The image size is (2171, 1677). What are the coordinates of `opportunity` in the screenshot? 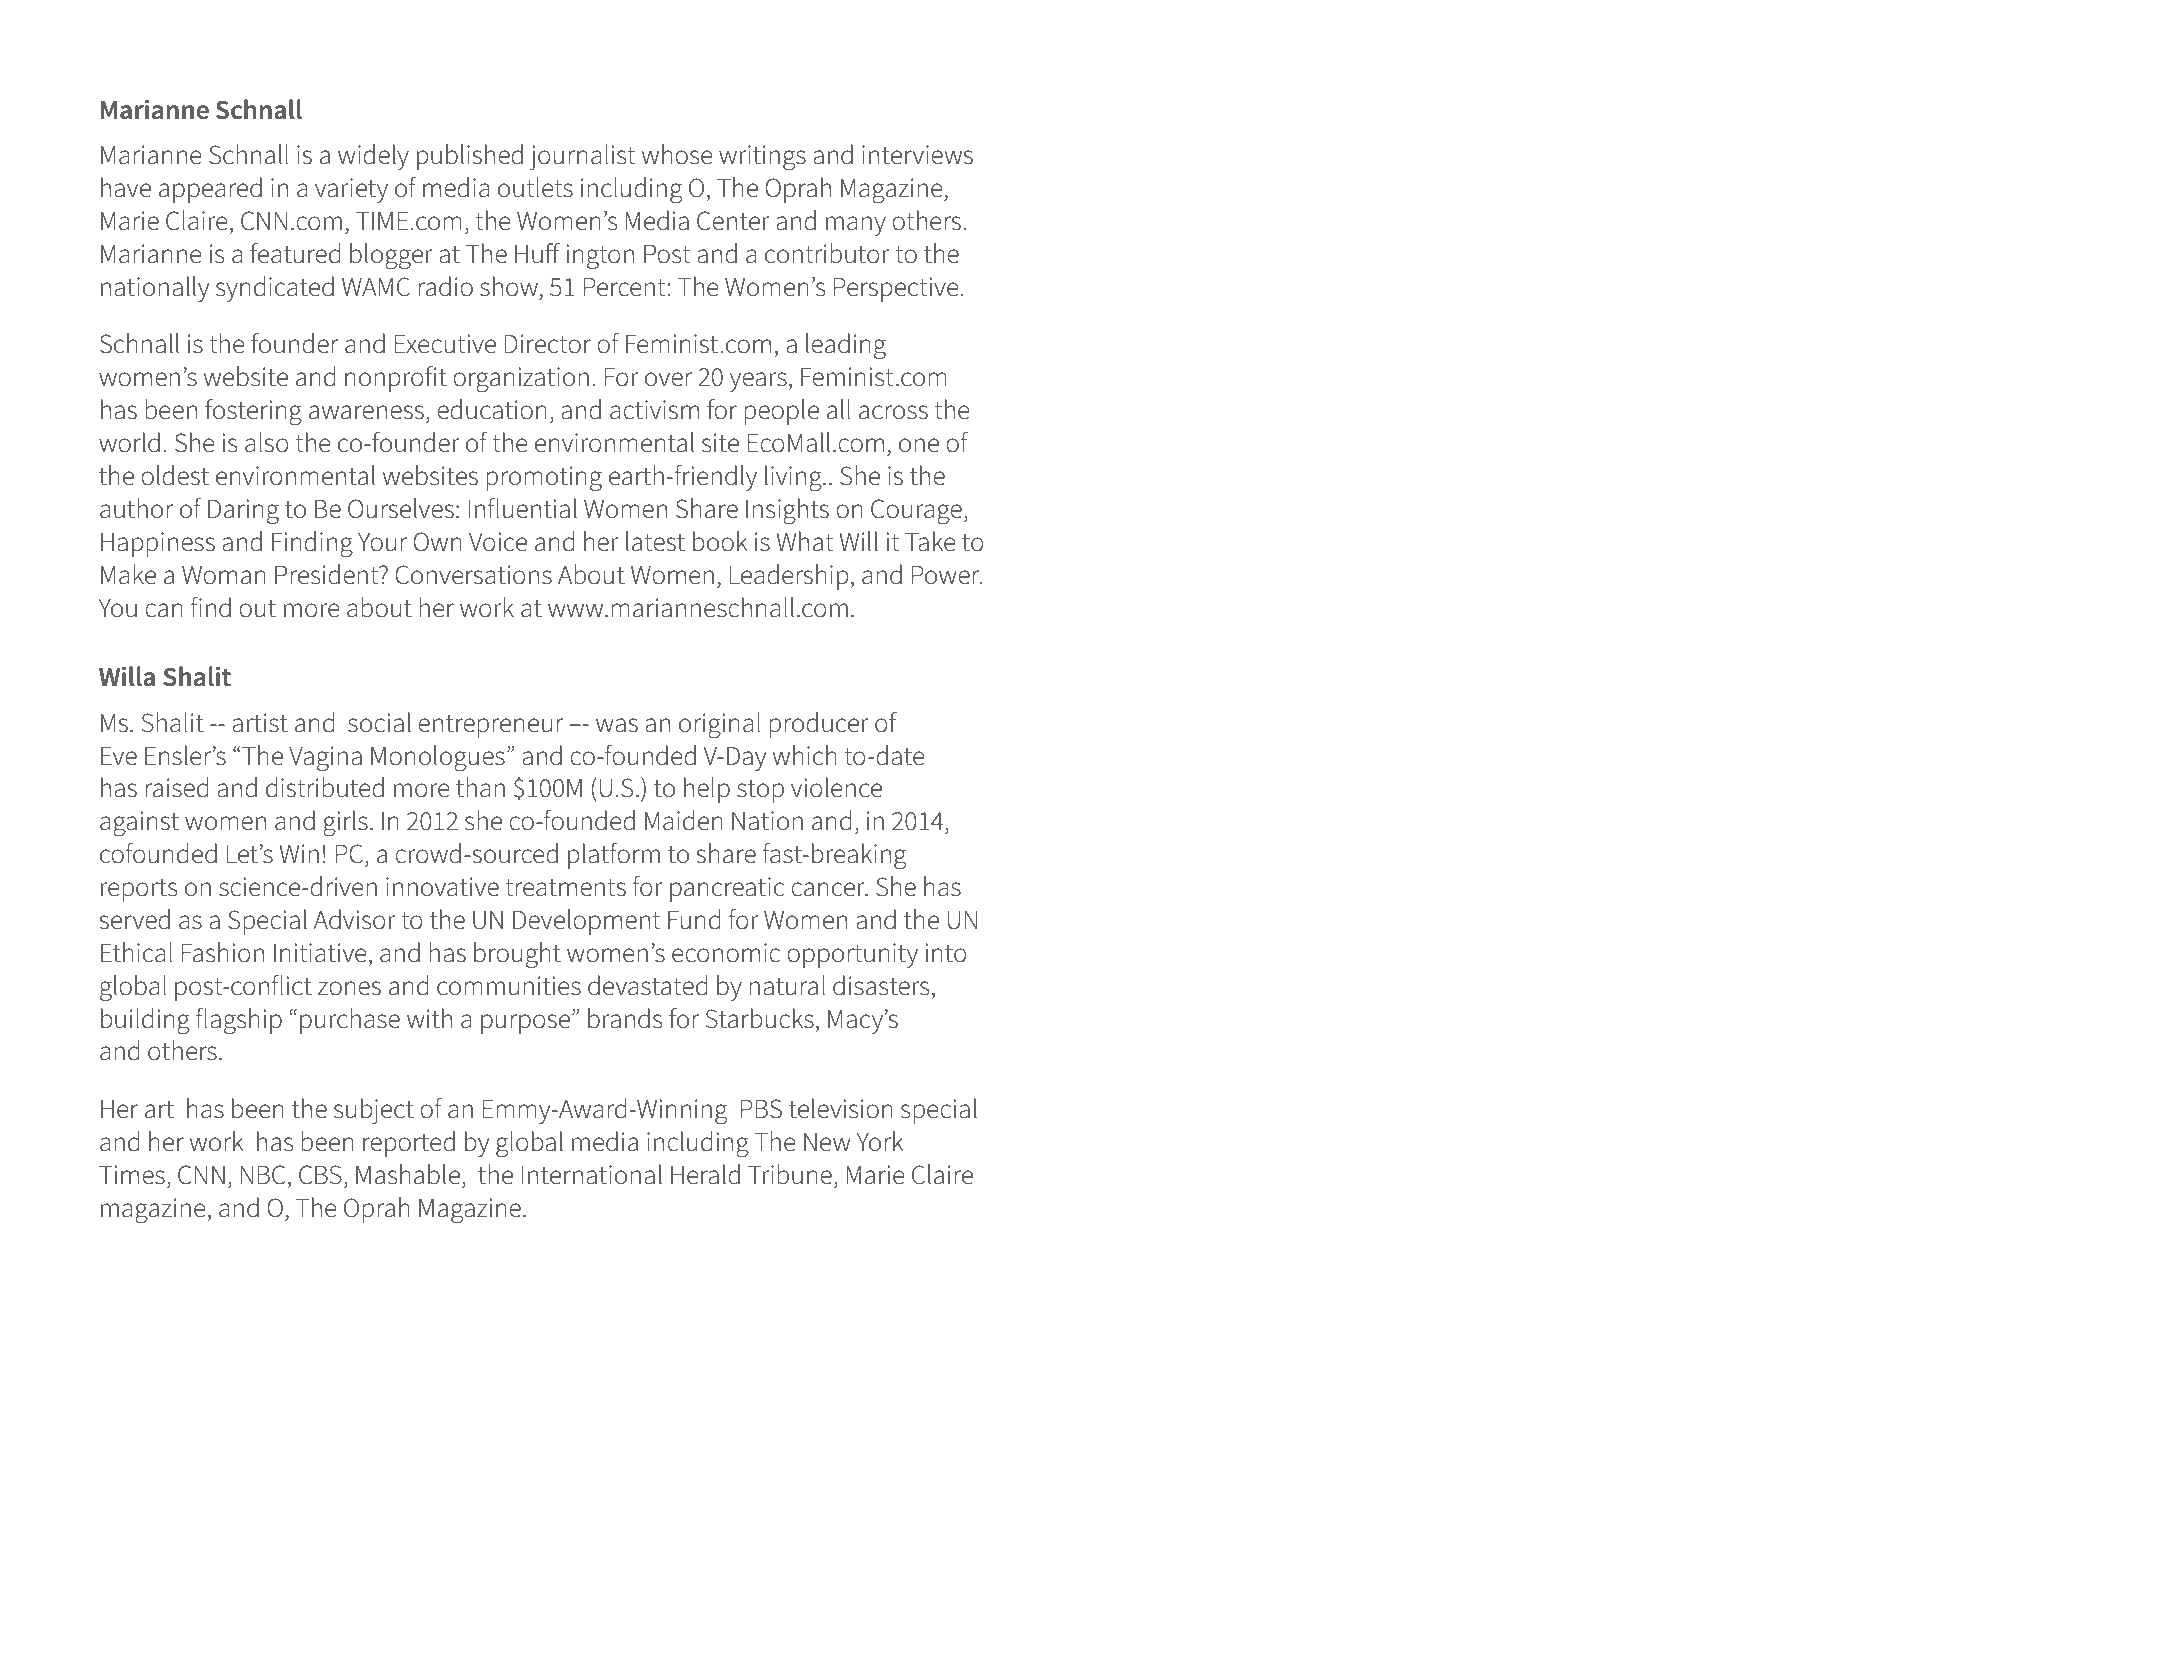 It's located at (852, 955).
